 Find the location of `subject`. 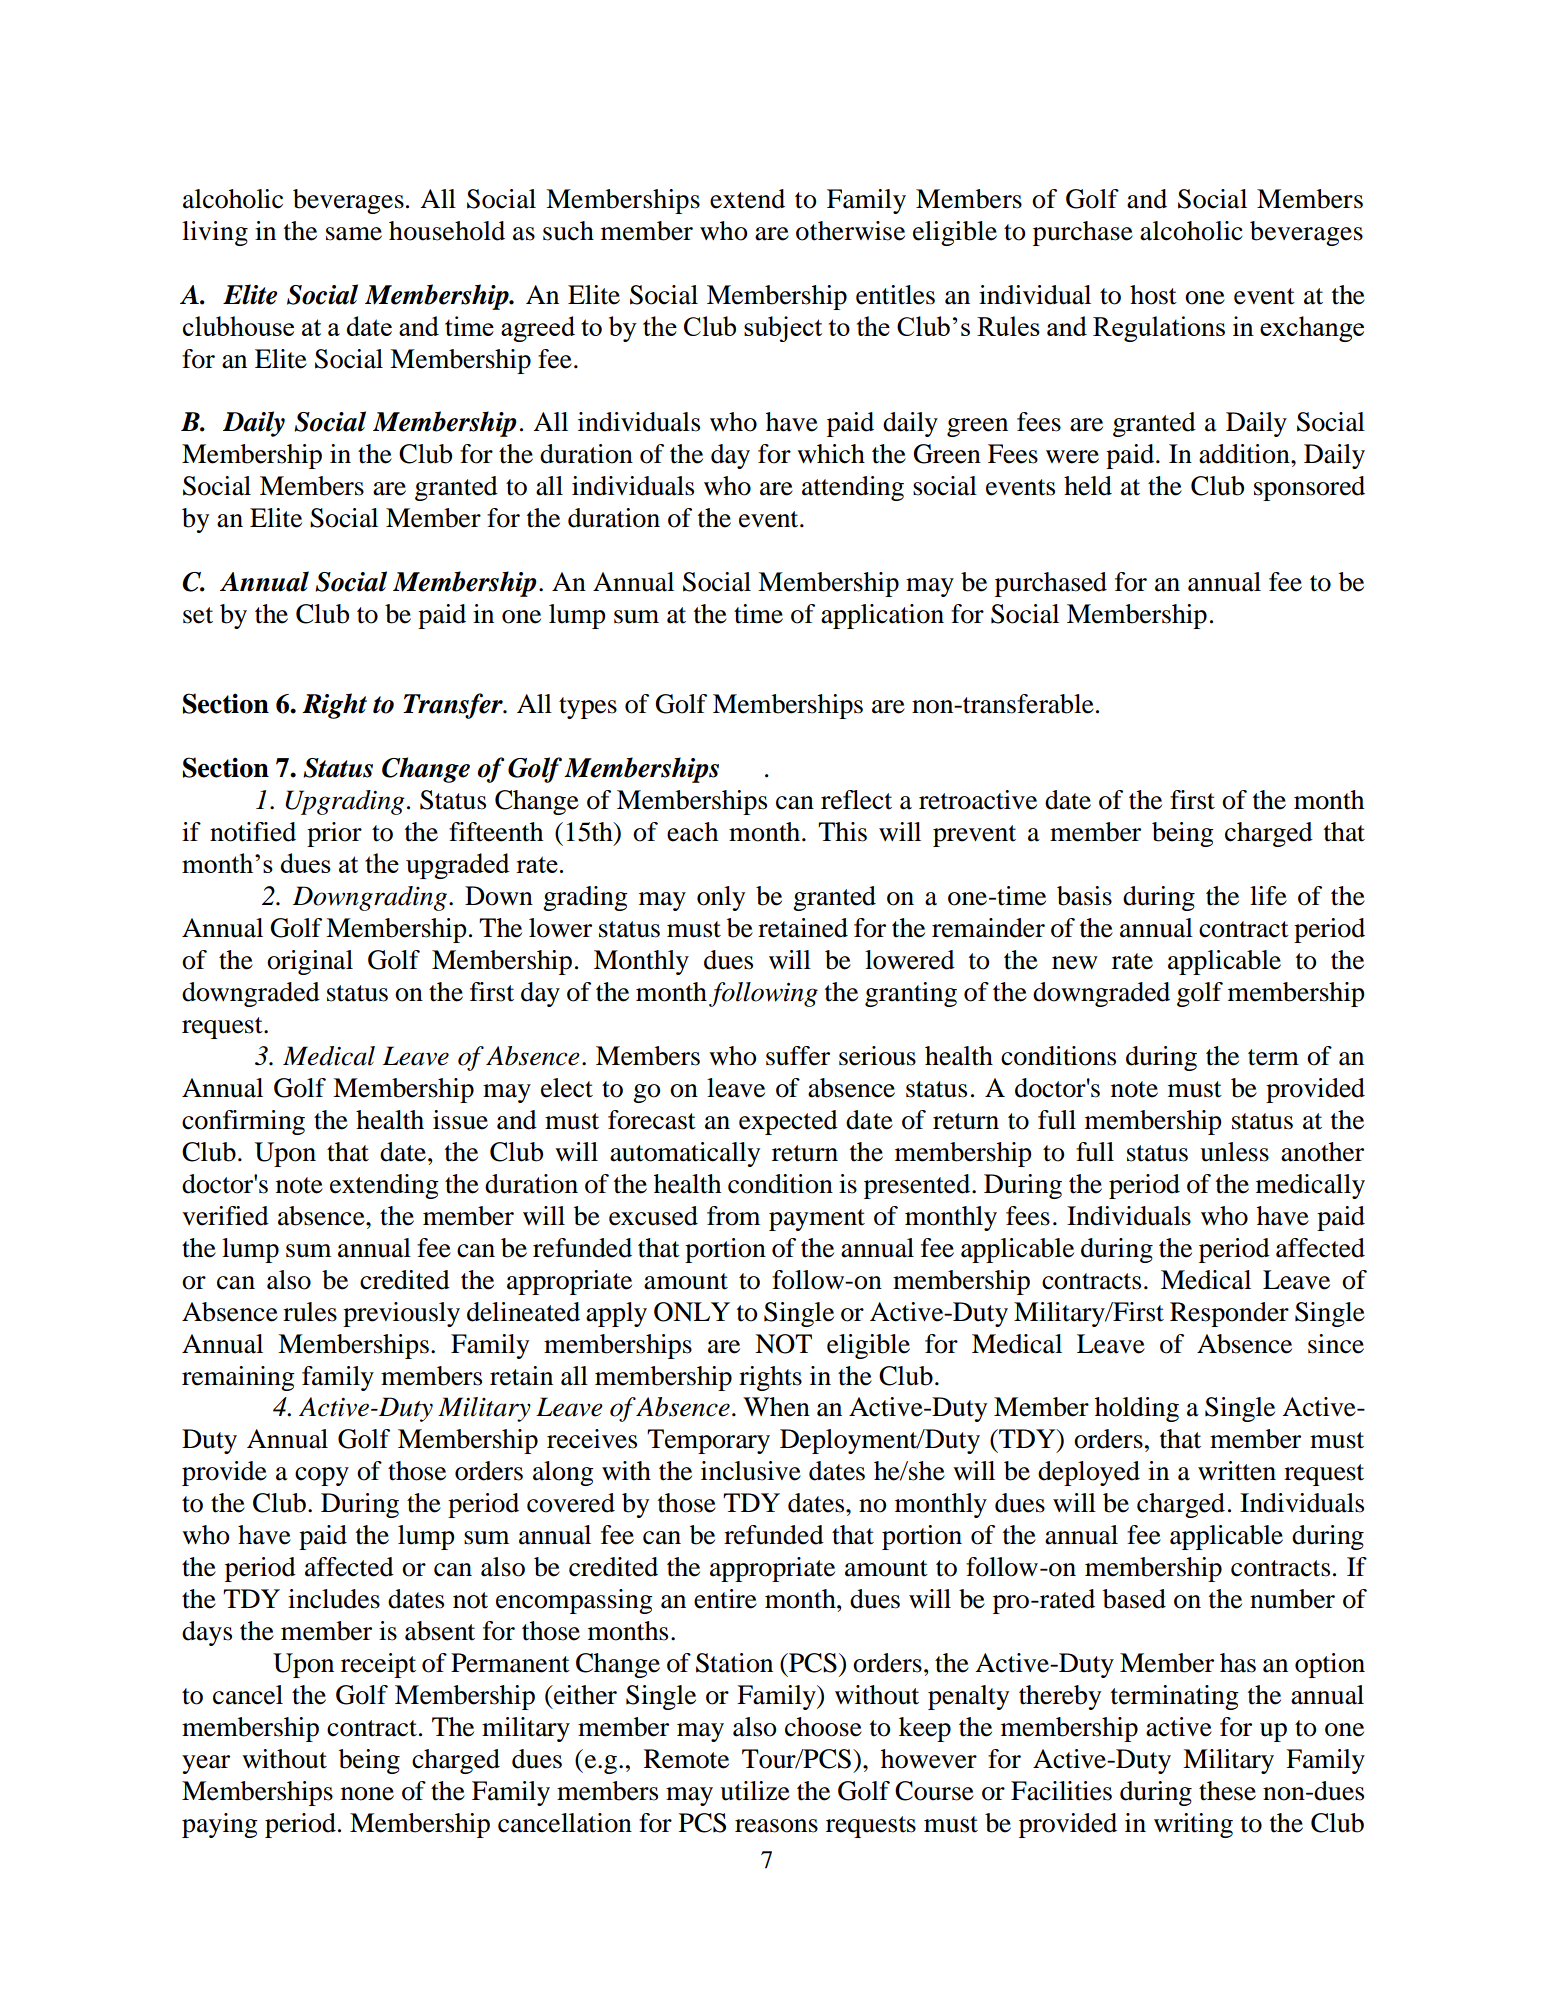

subject is located at coordinates (783, 329).
